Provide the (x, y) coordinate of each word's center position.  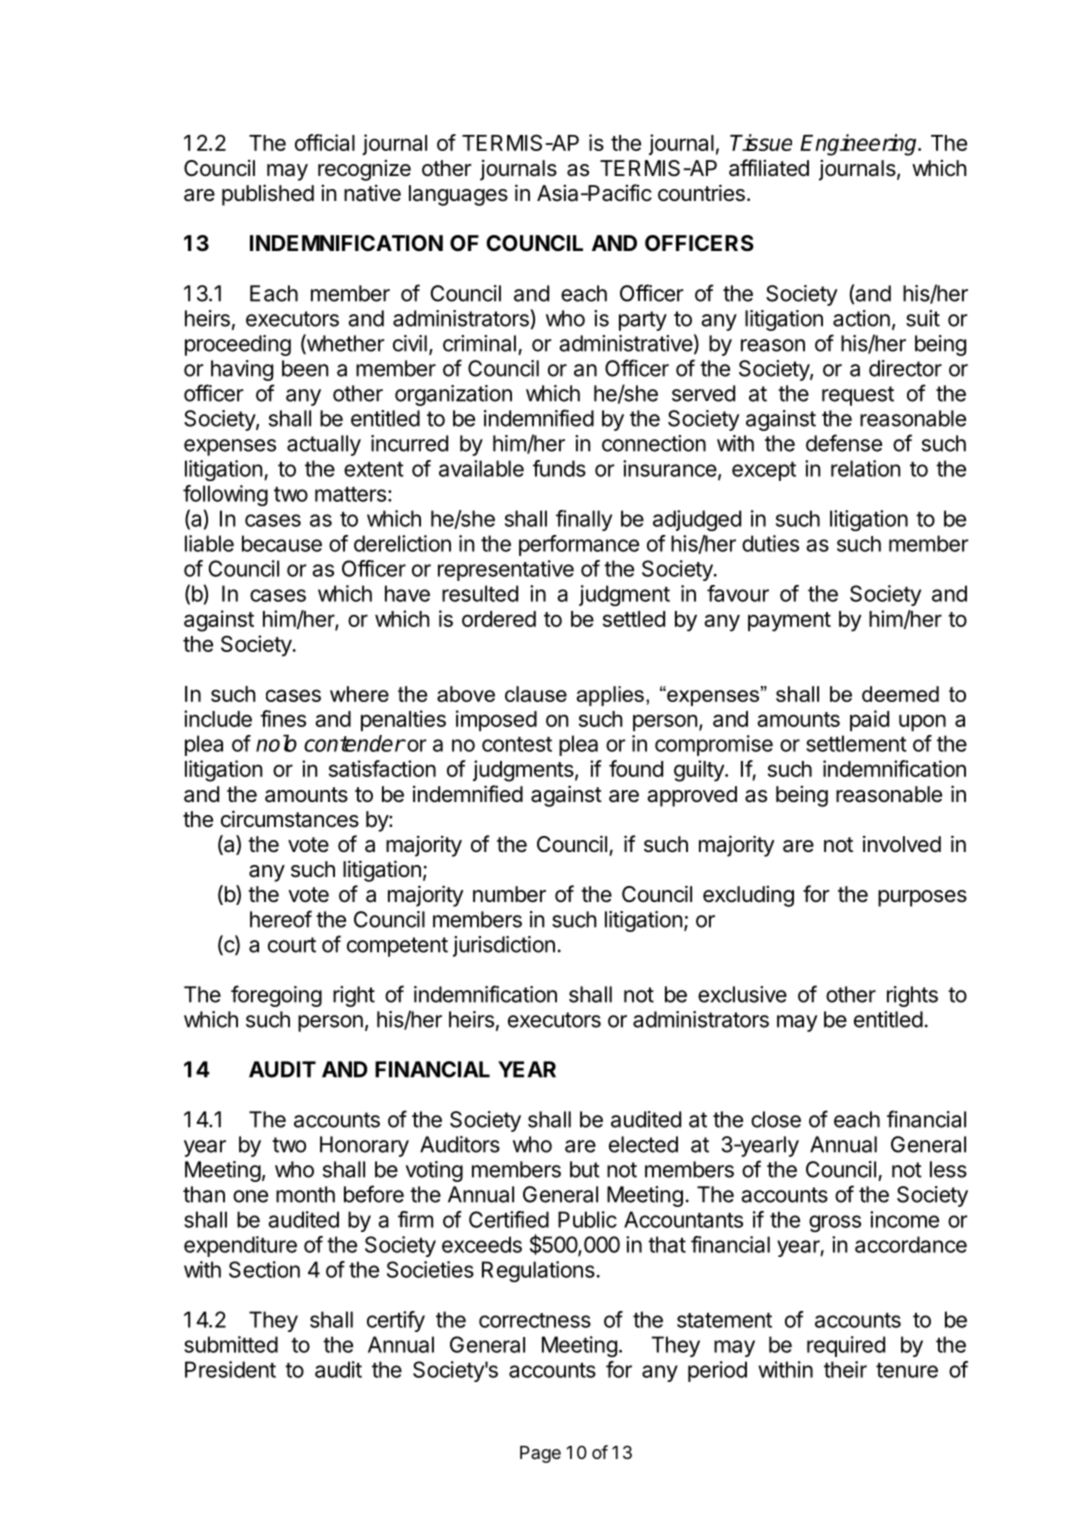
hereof (281, 919)
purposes (922, 898)
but (585, 1169)
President (230, 1369)
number (509, 894)
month (305, 1194)
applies (610, 696)
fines (283, 718)
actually (324, 445)
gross (835, 1223)
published (268, 195)
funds (559, 468)
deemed (900, 694)
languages (458, 195)
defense (844, 443)
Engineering (860, 145)
